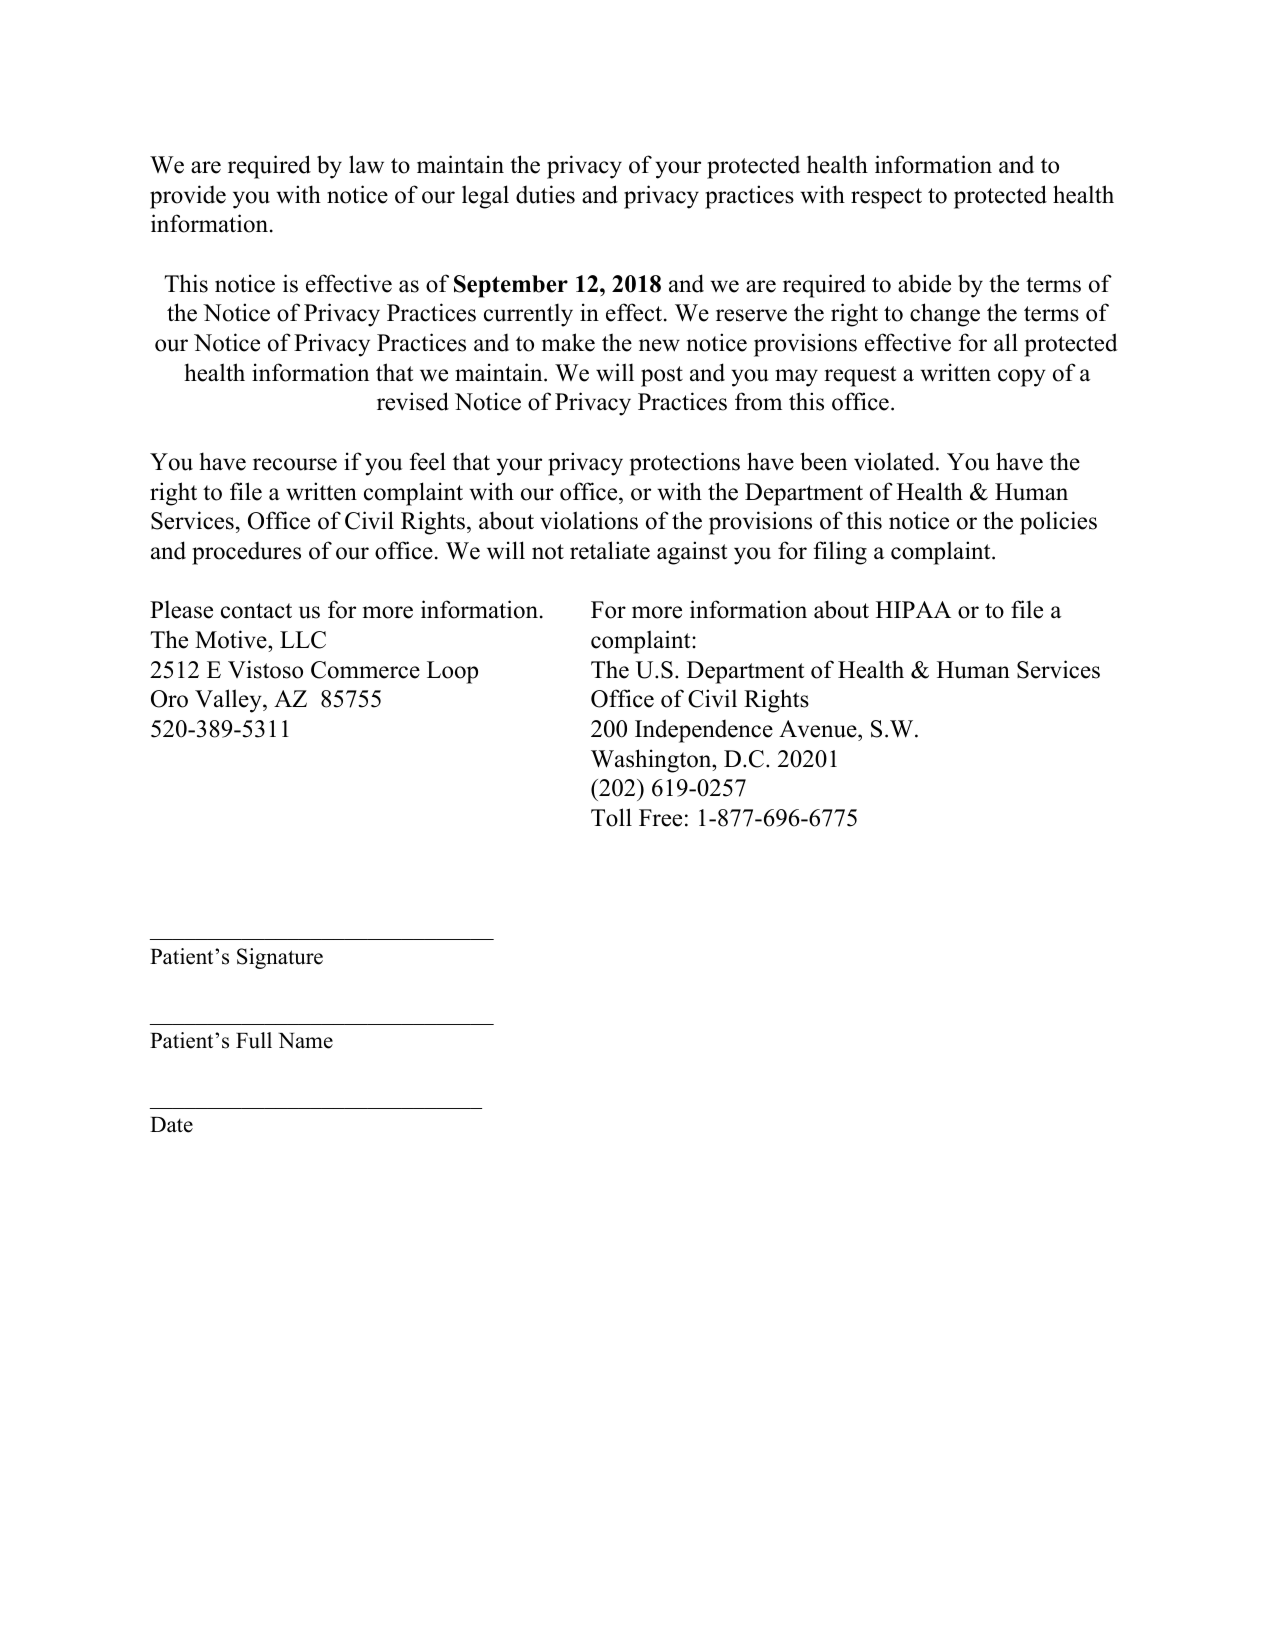 The height and width of the image is (1650, 1275). I want to click on Free, so click(660, 818).
